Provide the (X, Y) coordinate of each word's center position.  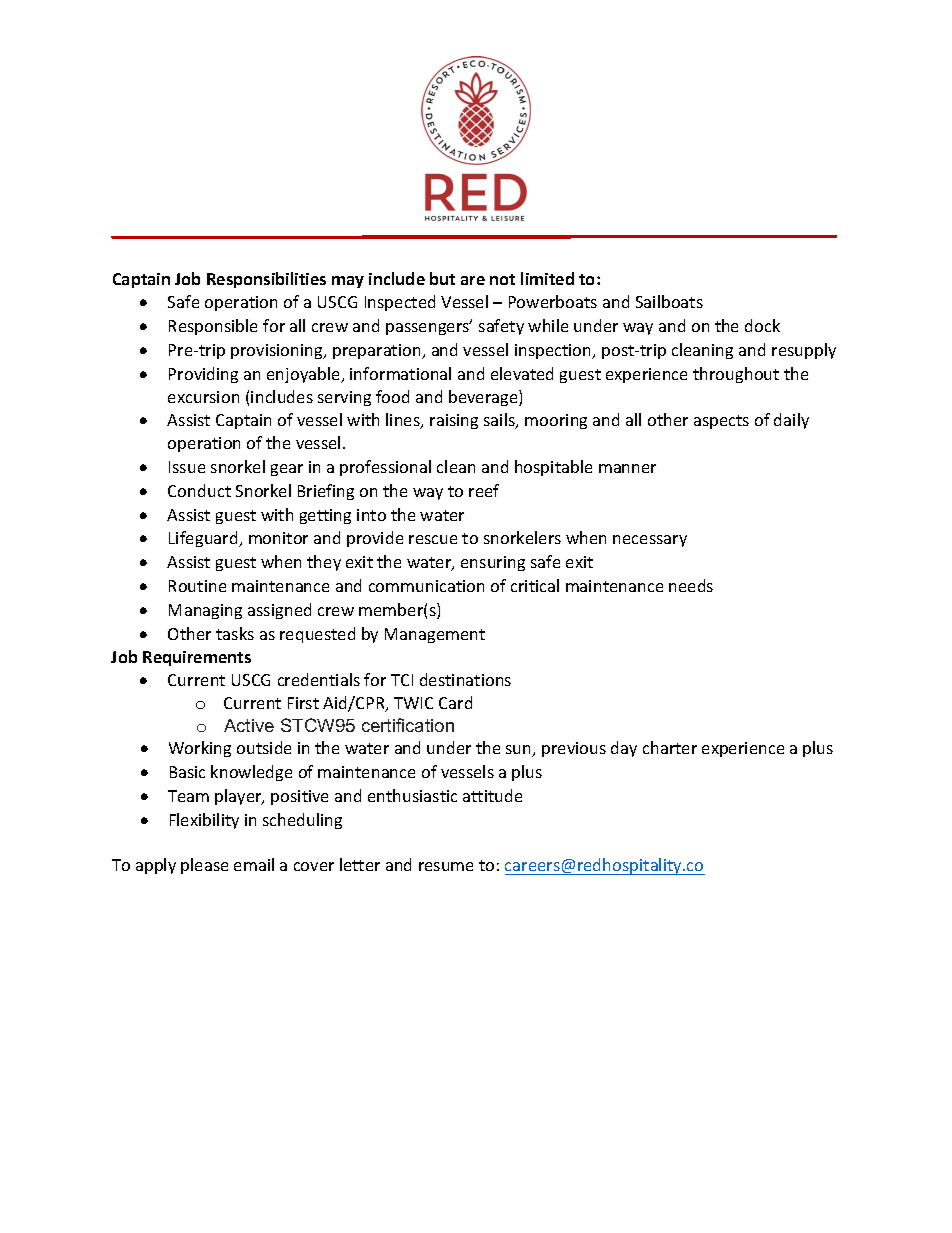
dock (762, 325)
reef (484, 490)
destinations (465, 679)
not (502, 279)
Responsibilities (266, 280)
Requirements (197, 658)
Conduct (199, 490)
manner (627, 468)
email (254, 864)
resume (446, 866)
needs (691, 585)
